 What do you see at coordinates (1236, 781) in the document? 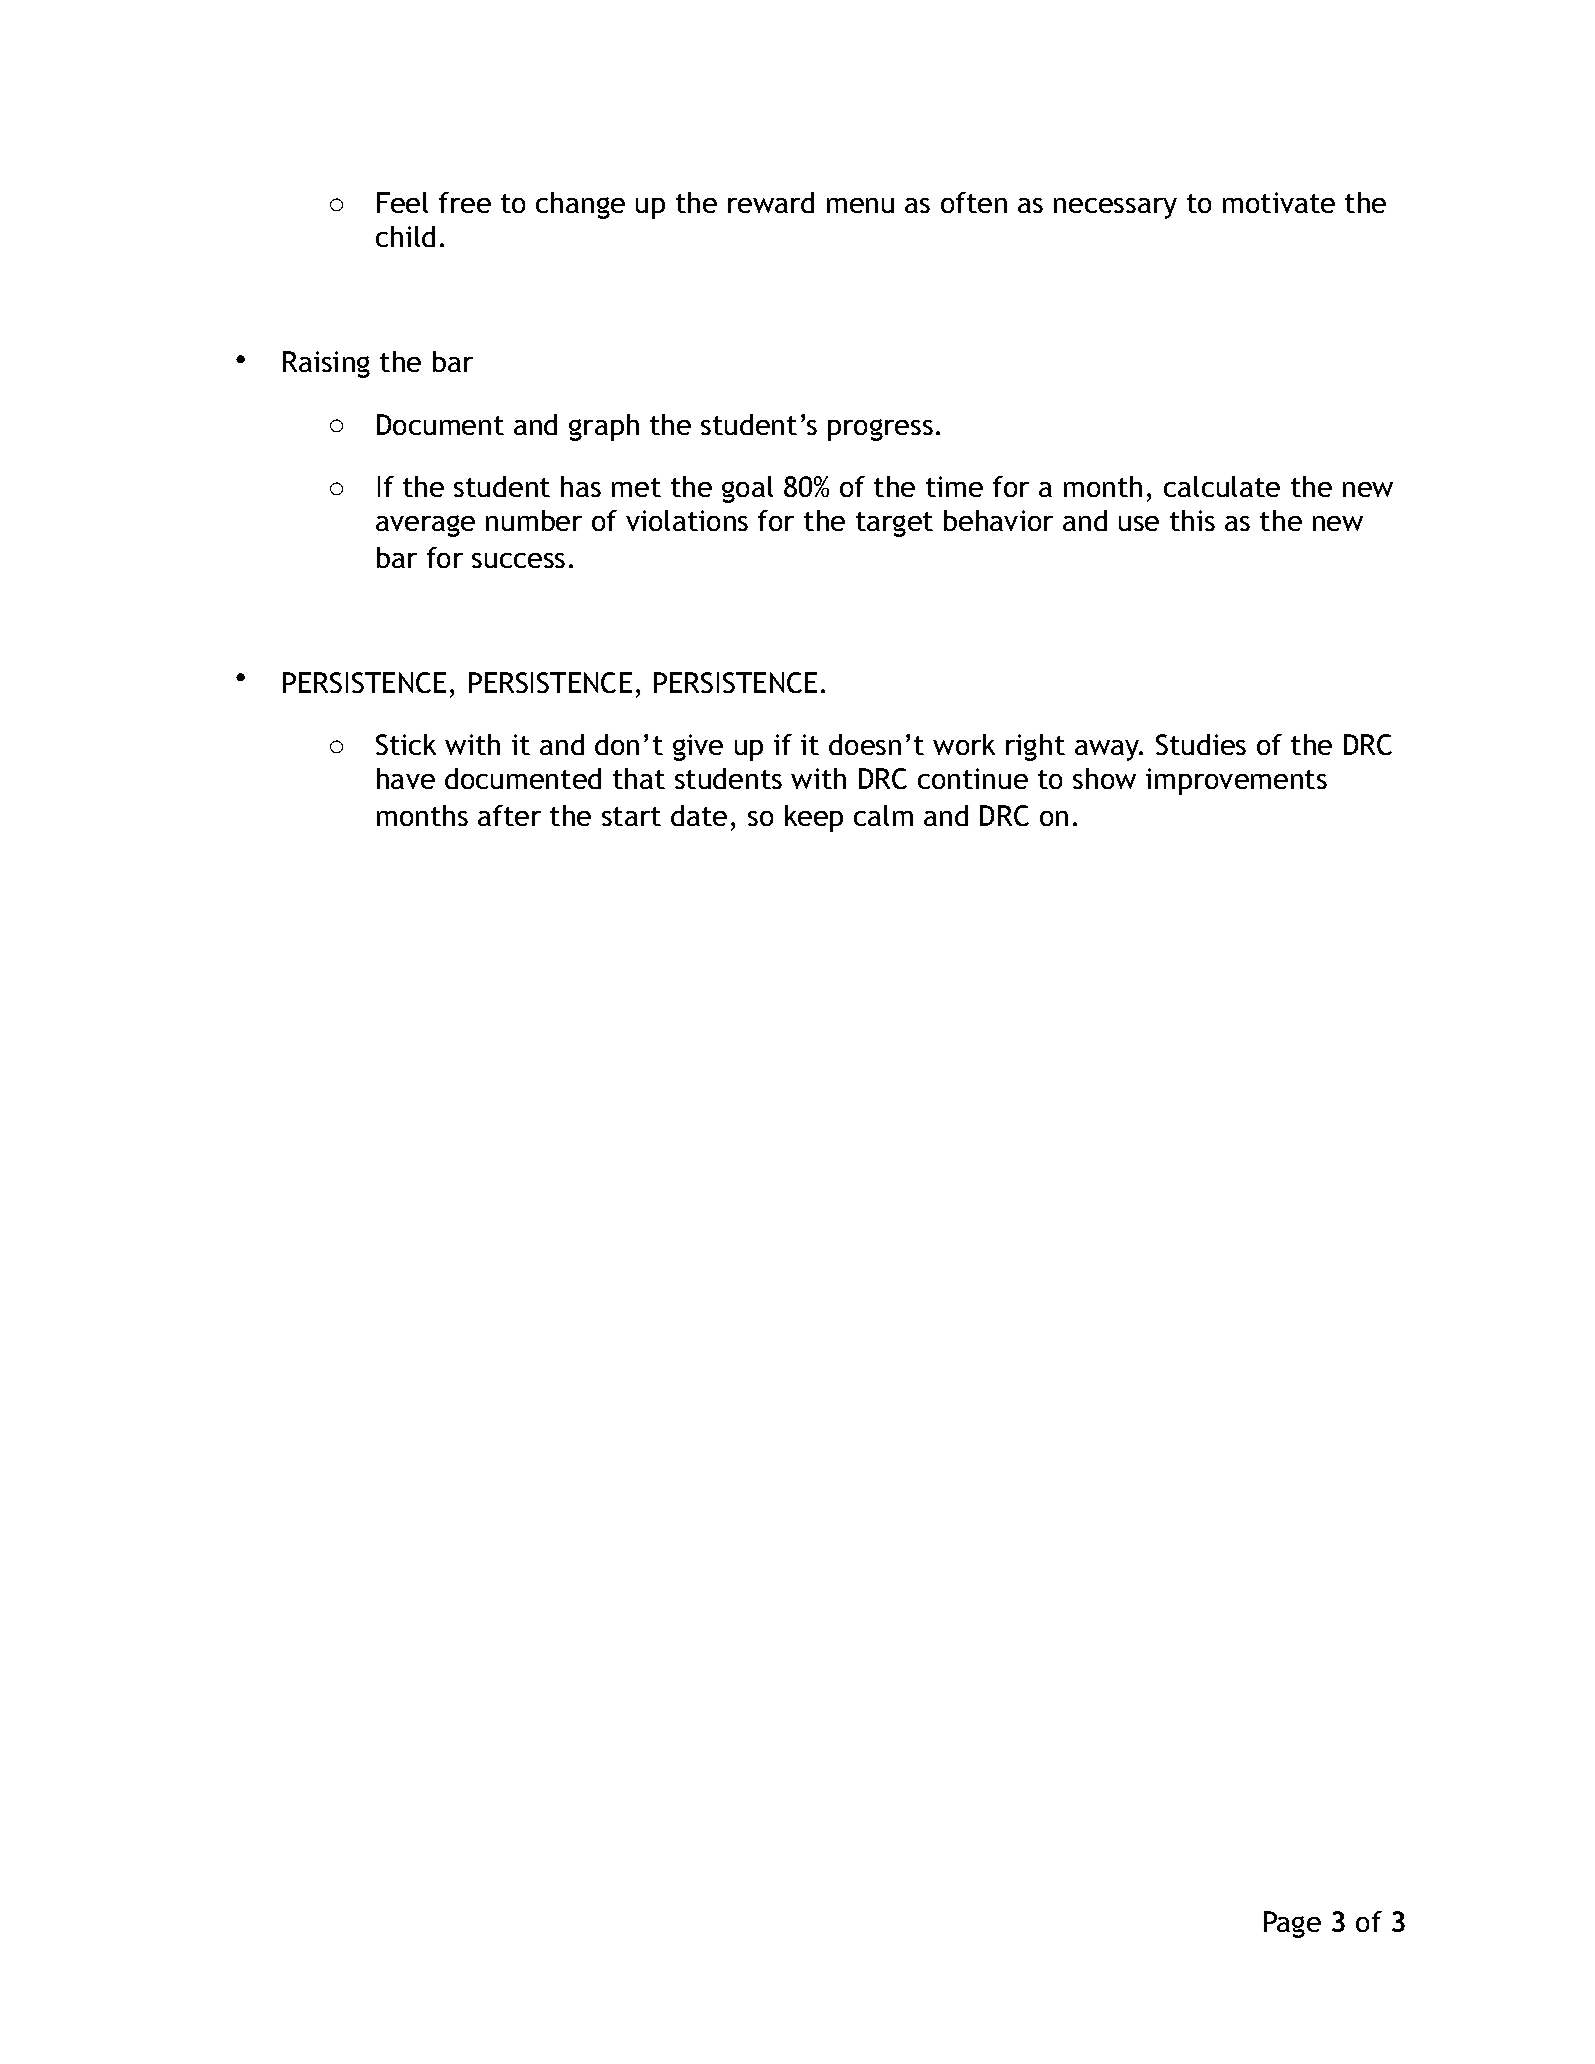
I see `improvements` at bounding box center [1236, 781].
